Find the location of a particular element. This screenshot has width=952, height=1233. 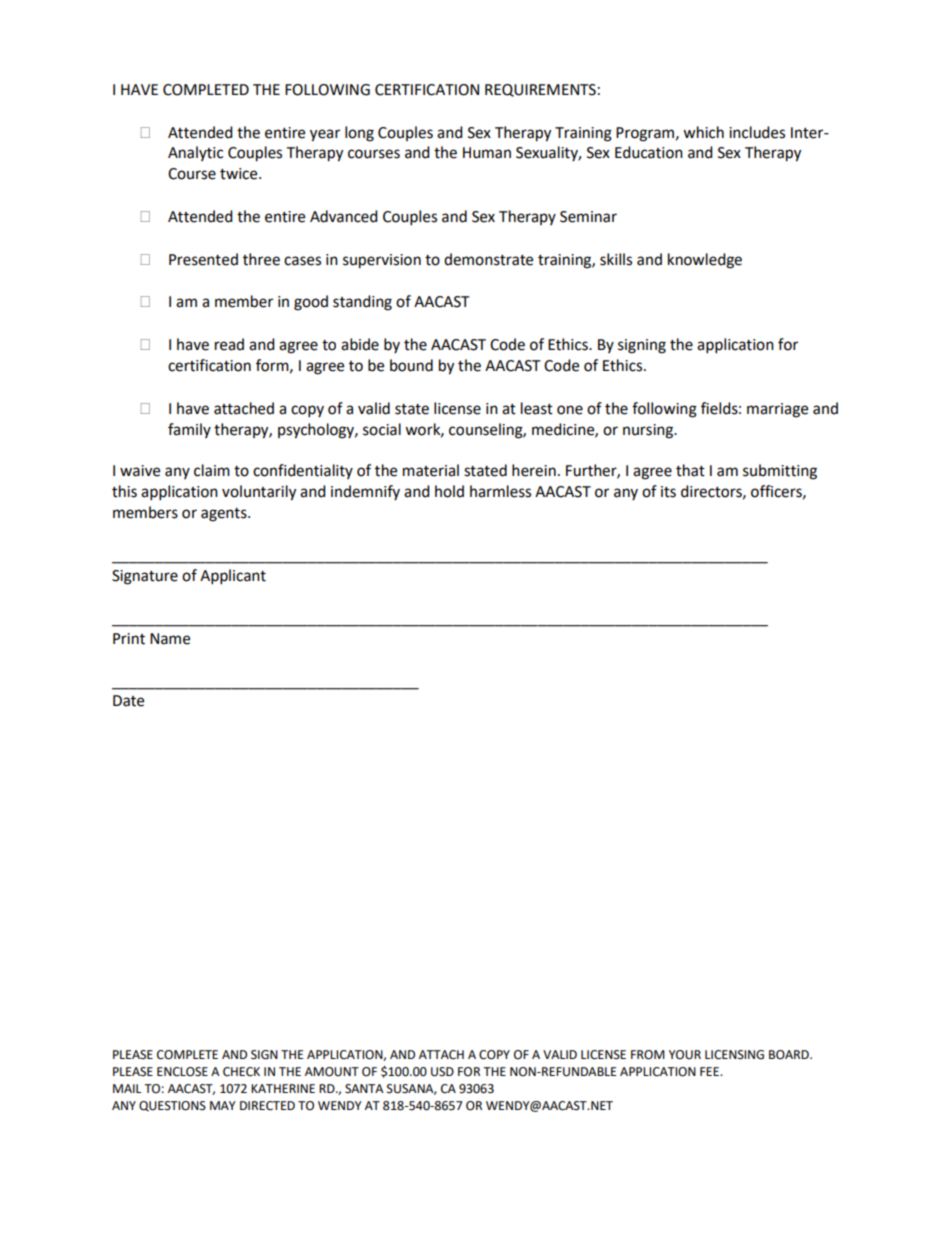

its is located at coordinates (668, 492).
